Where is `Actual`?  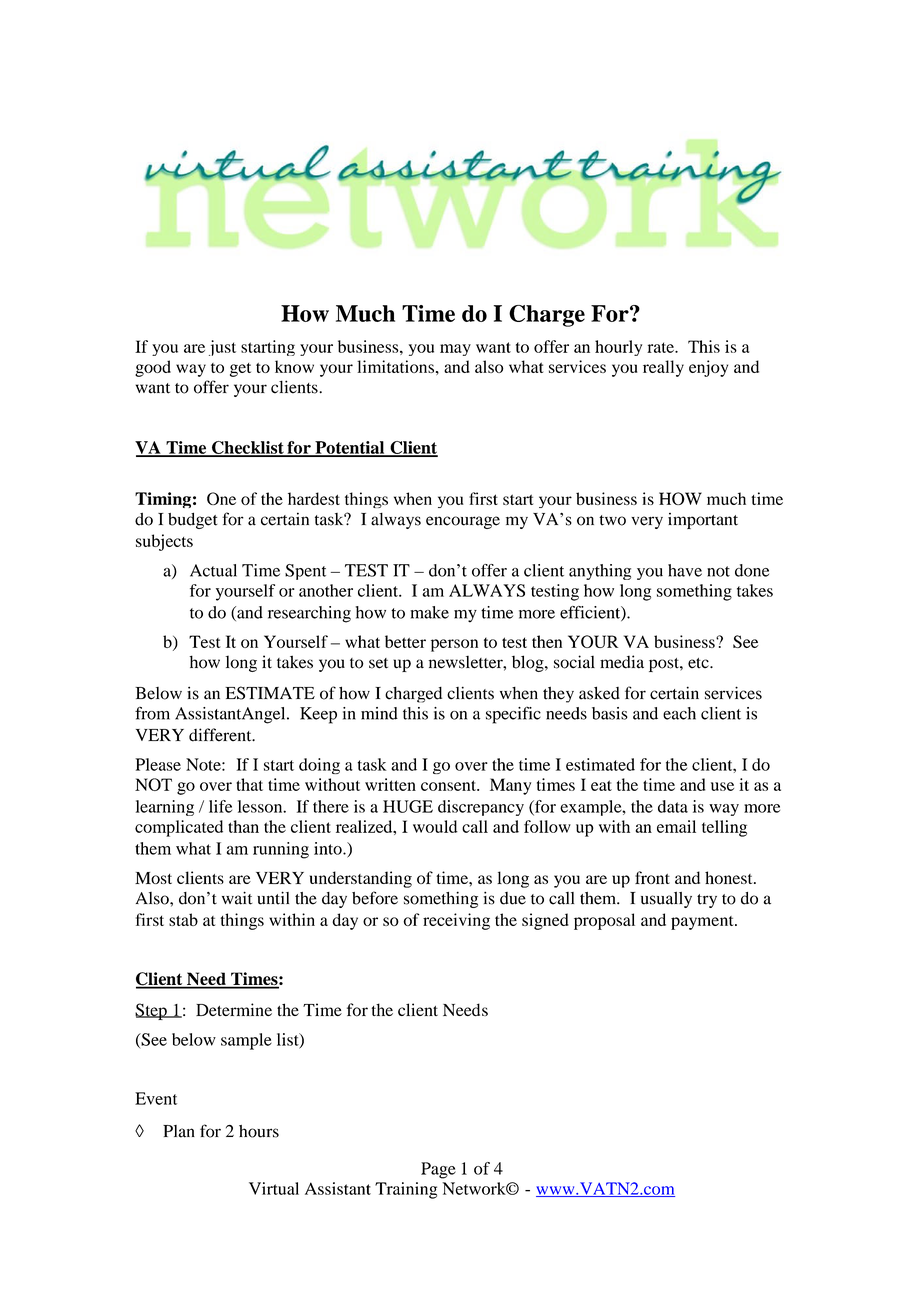 Actual is located at coordinates (213, 570).
